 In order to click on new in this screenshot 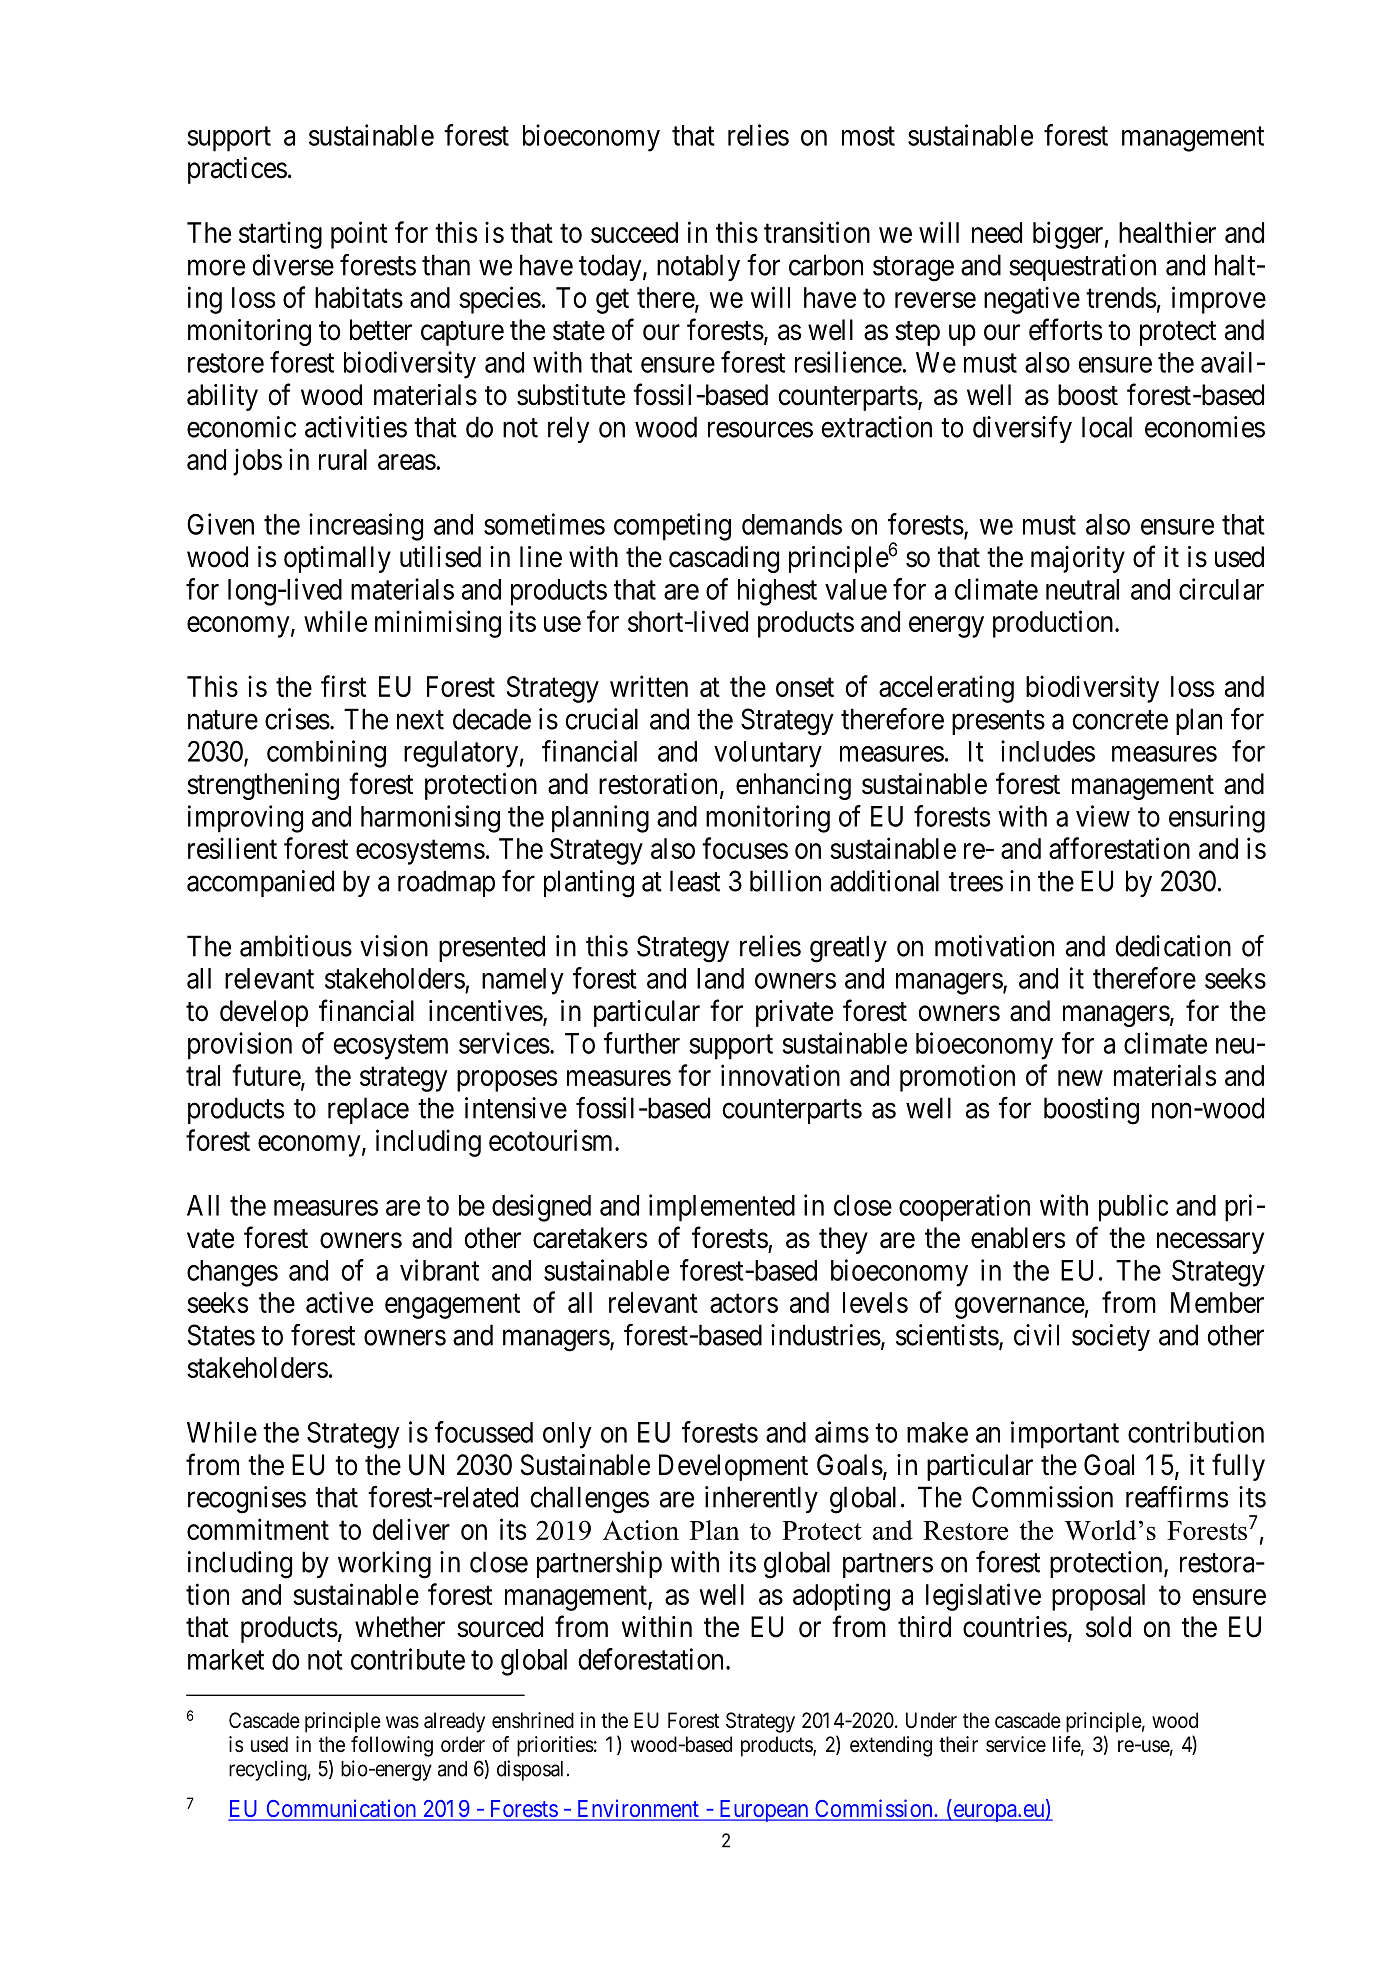, I will do `click(1080, 1078)`.
